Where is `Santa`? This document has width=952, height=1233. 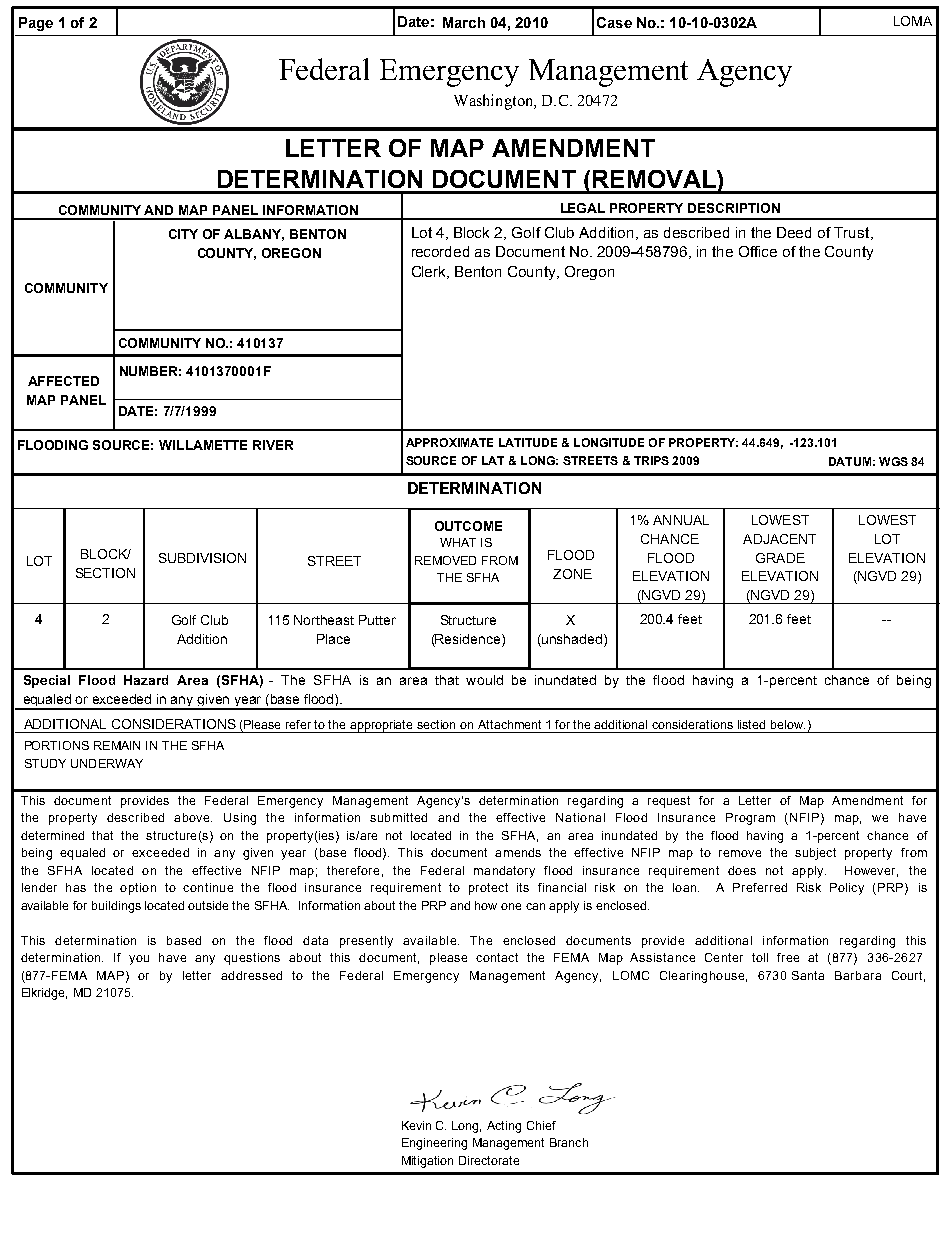 Santa is located at coordinates (808, 975).
